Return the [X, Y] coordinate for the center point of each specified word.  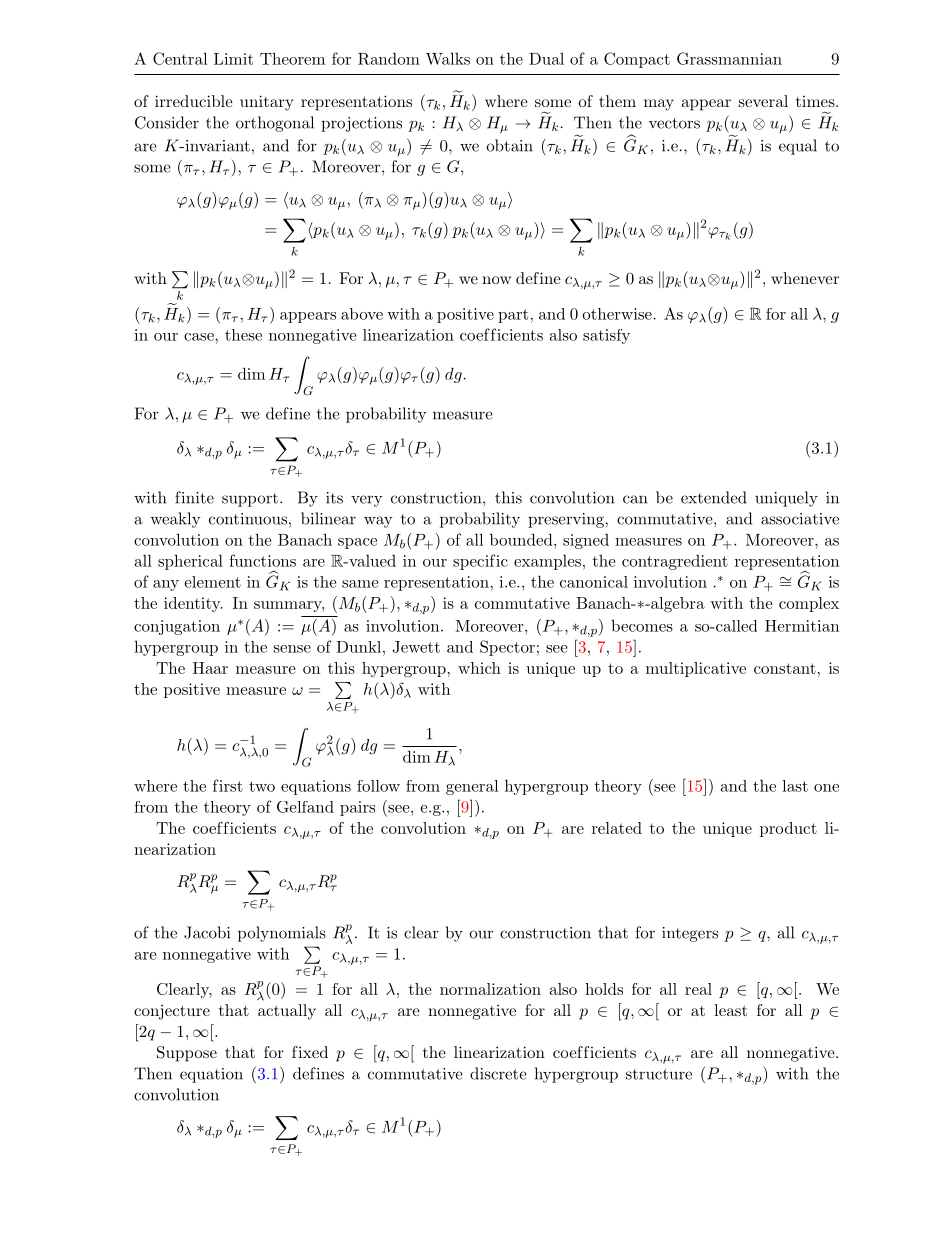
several [763, 101]
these [243, 335]
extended [714, 497]
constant [785, 668]
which [479, 668]
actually [287, 1012]
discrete [498, 1073]
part [513, 316]
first [228, 785]
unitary [266, 103]
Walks [448, 58]
